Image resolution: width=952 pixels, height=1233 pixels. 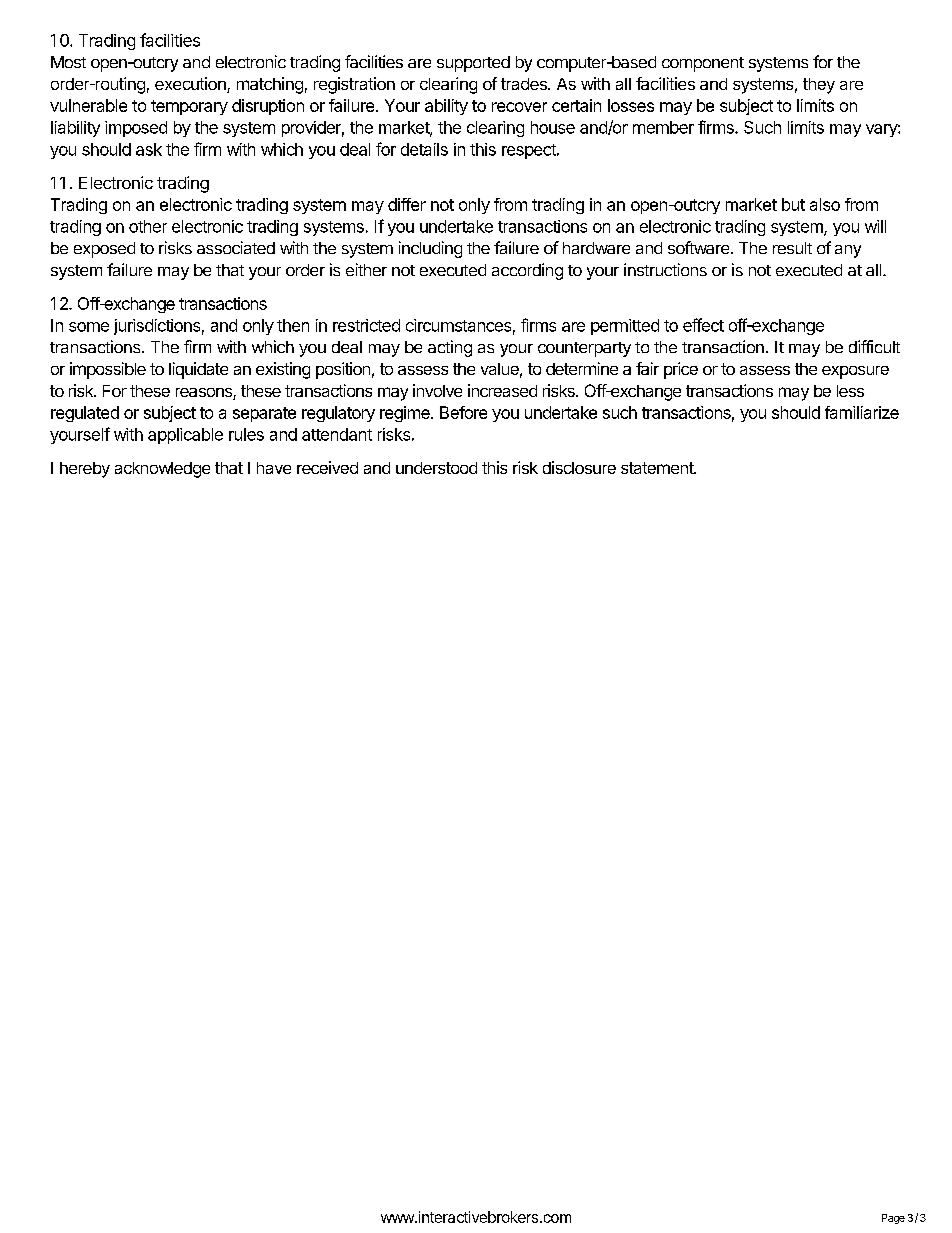 What do you see at coordinates (436, 468) in the document?
I see `understood` at bounding box center [436, 468].
